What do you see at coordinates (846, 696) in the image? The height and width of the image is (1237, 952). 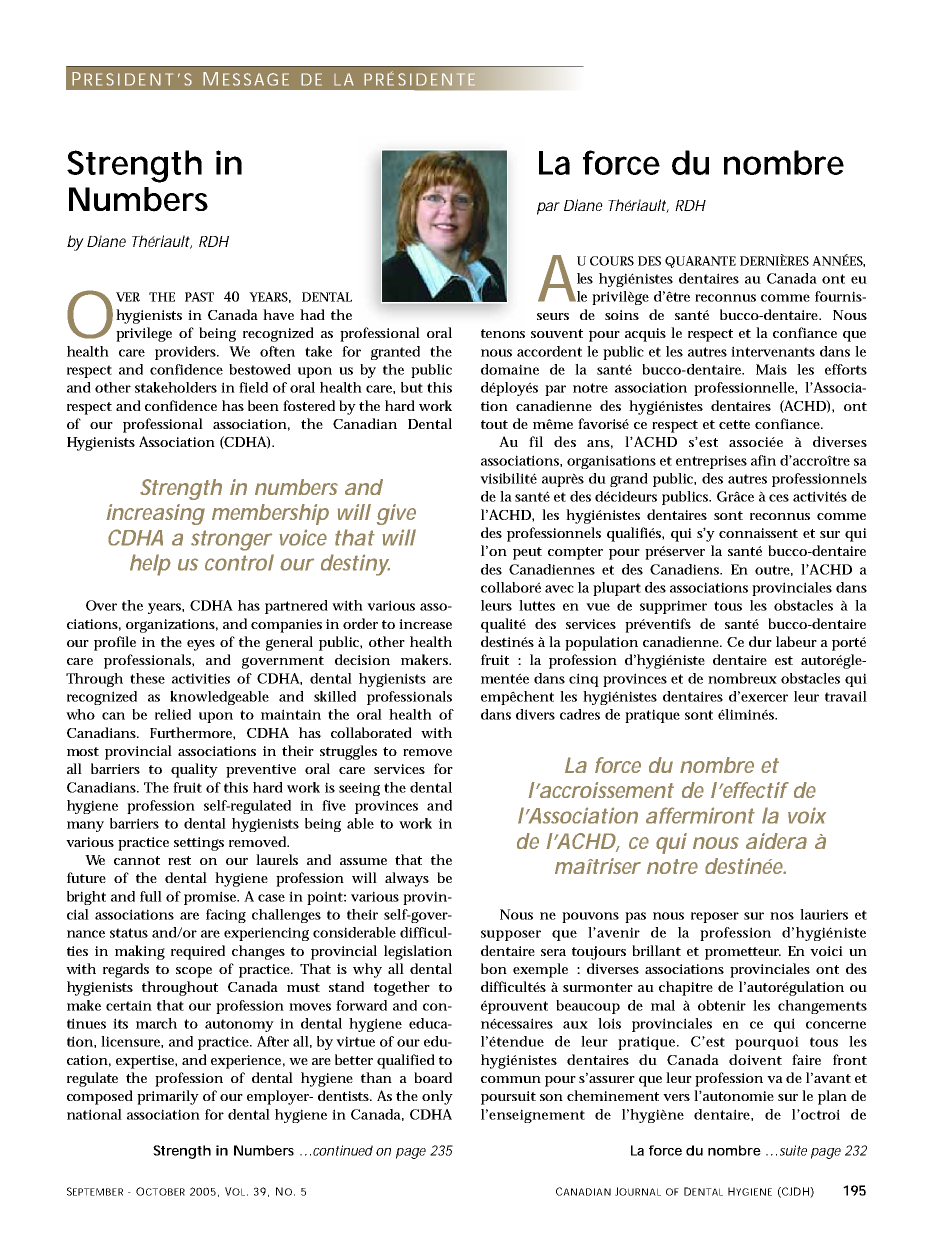 I see `travail` at bounding box center [846, 696].
